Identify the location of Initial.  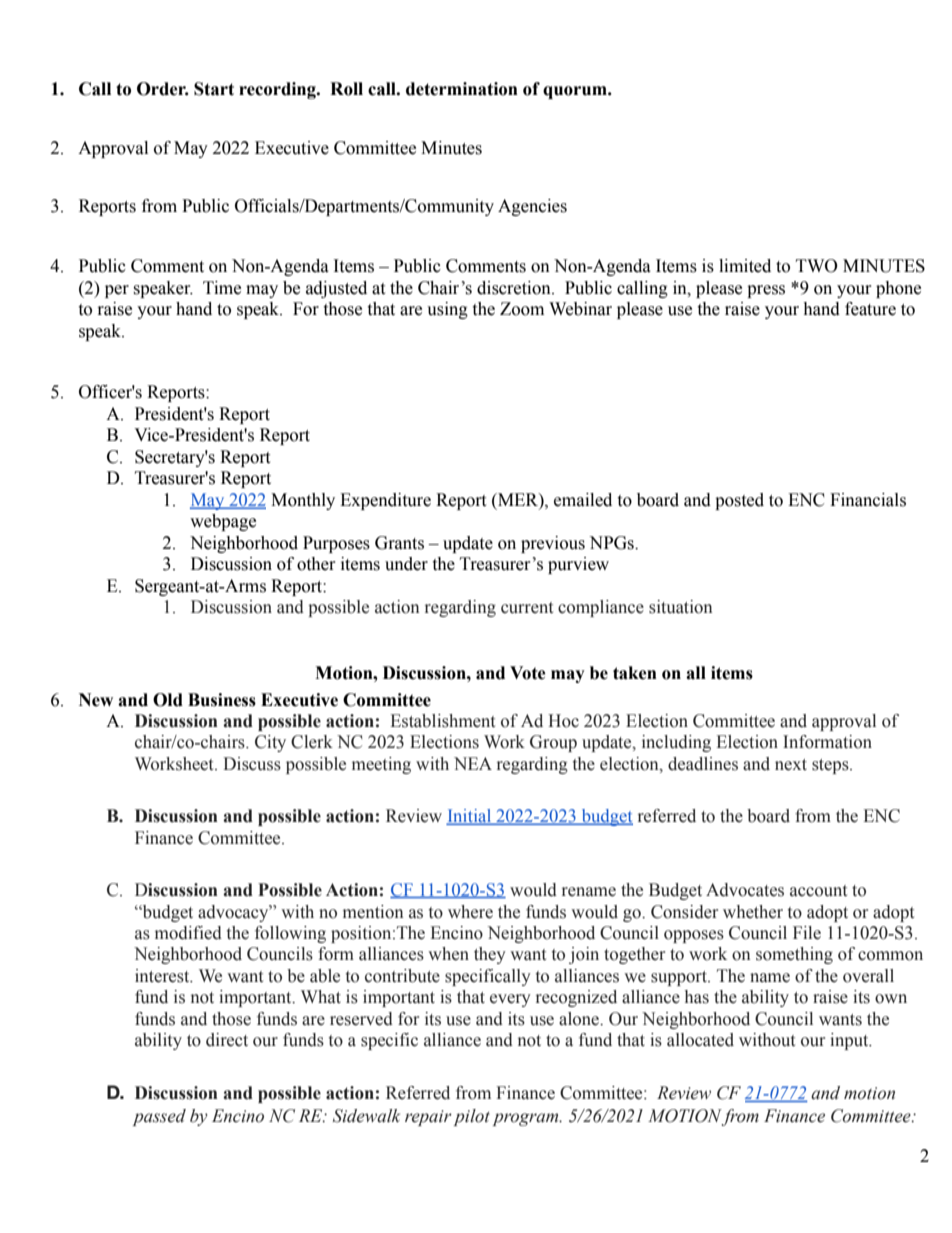
(470, 817).
